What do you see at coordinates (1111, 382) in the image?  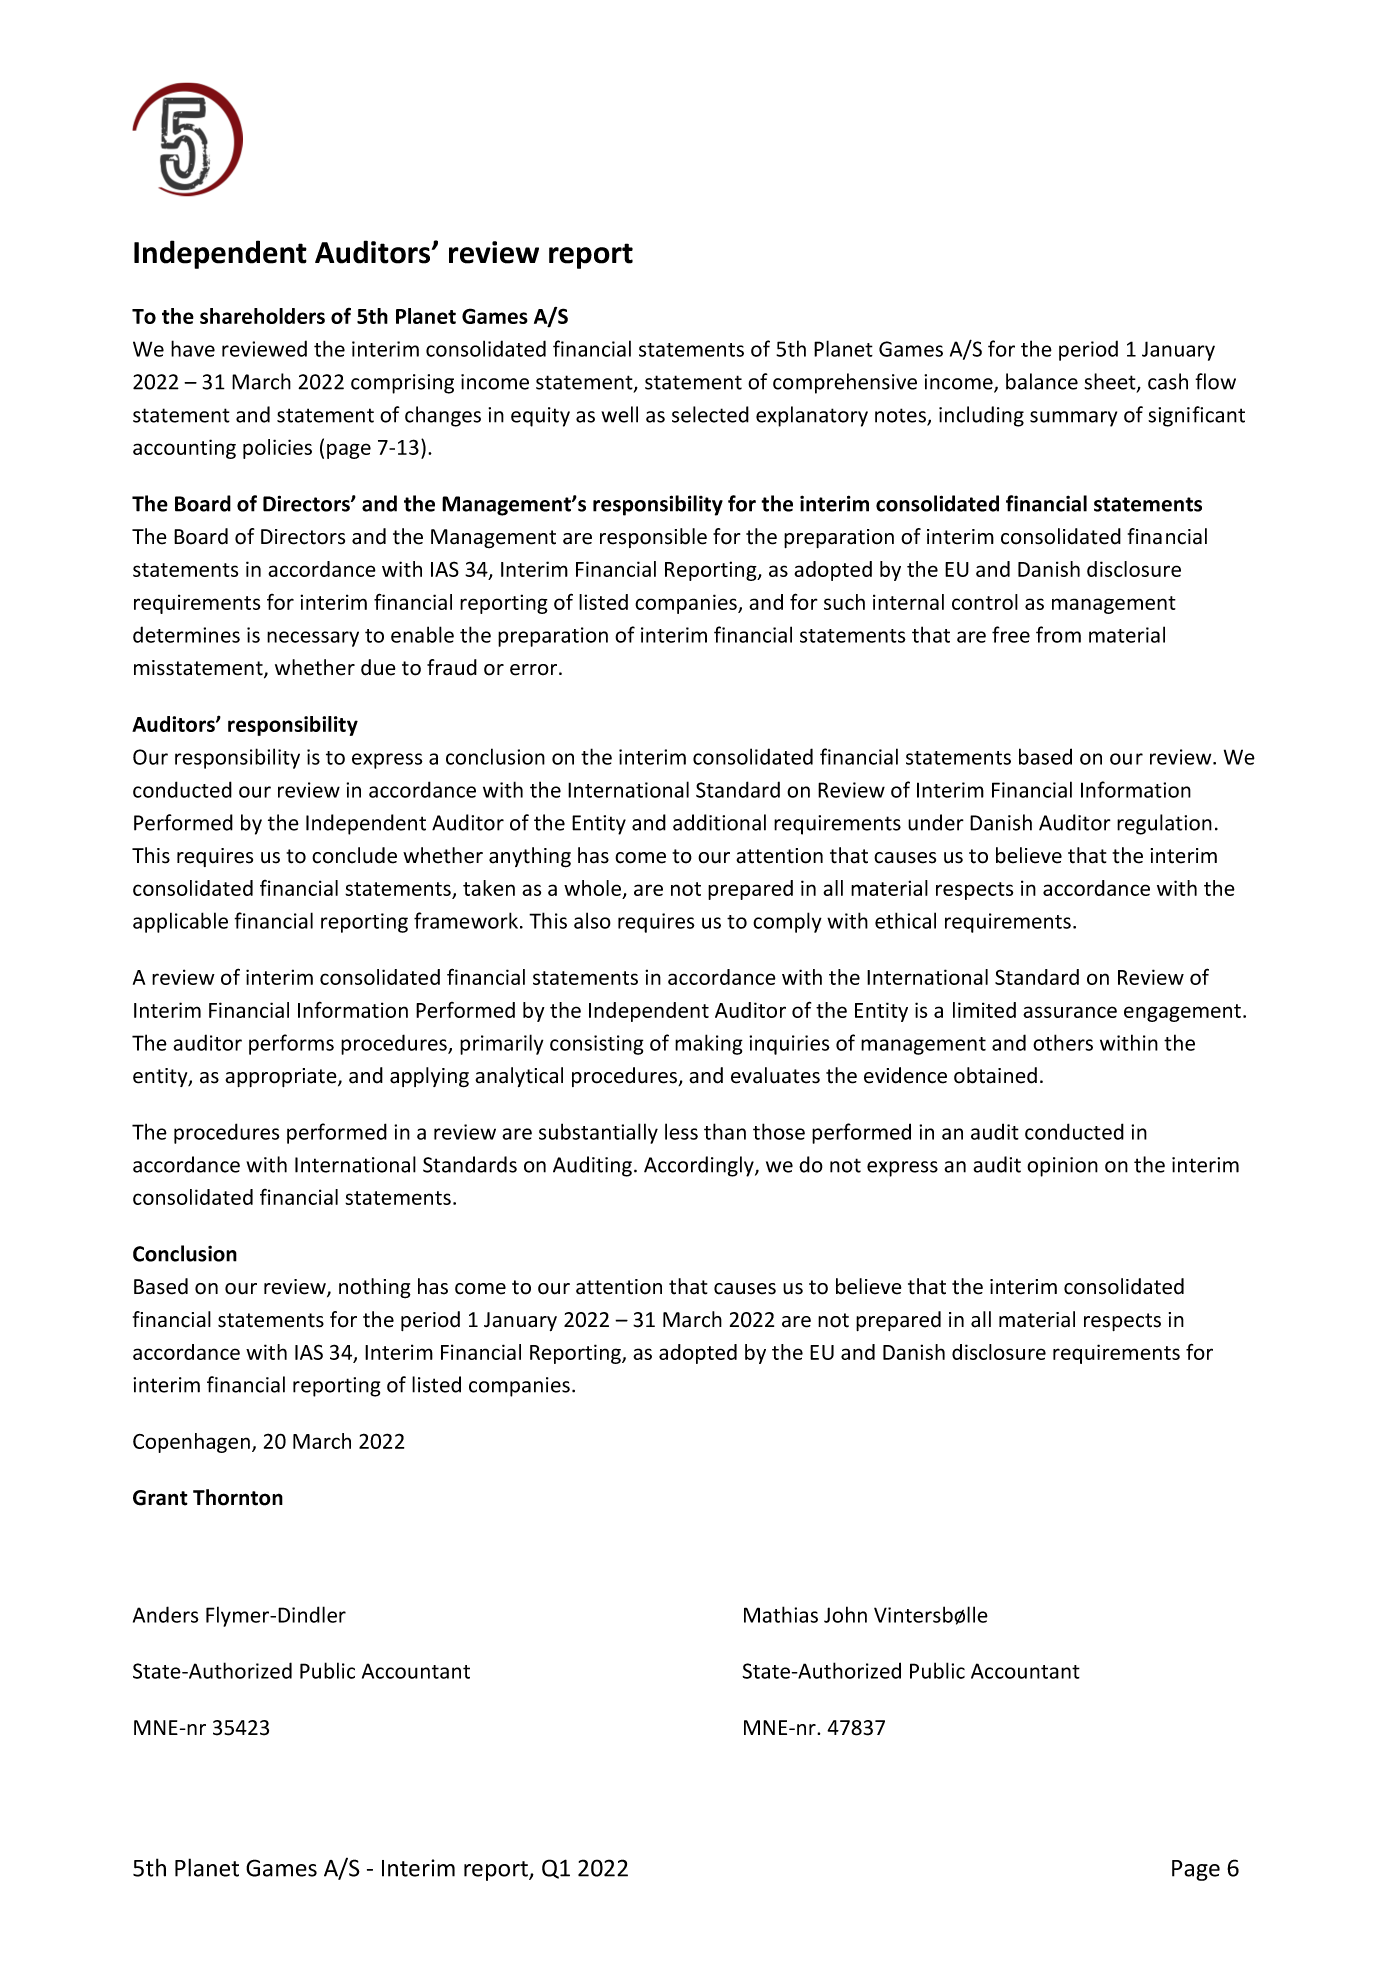 I see `sheet` at bounding box center [1111, 382].
